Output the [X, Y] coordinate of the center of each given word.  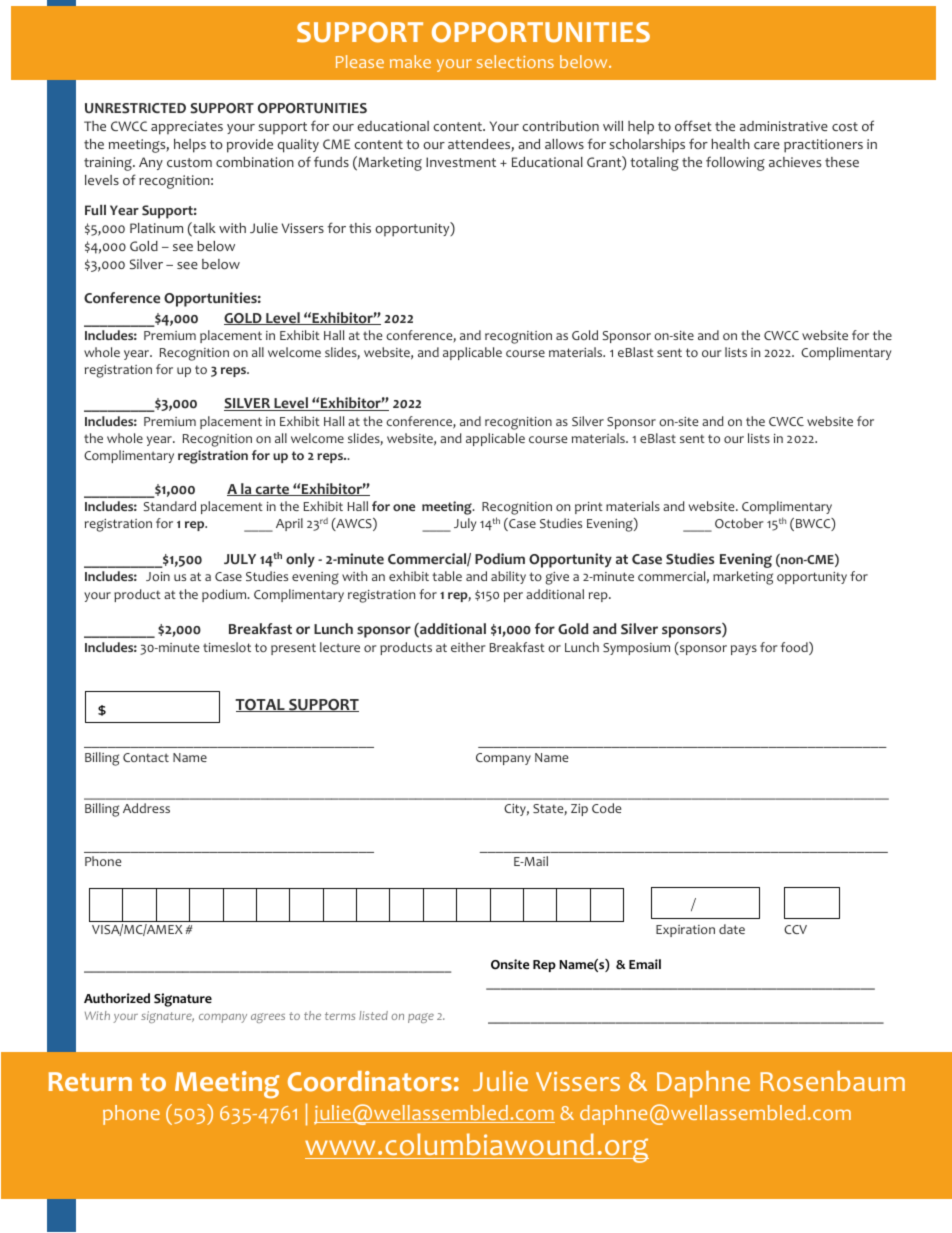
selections [515, 61]
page [421, 1018]
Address [146, 808]
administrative [784, 126]
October [739, 523]
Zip [579, 810]
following [735, 163]
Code [606, 808]
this [360, 228]
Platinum [156, 228]
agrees [268, 1018]
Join [158, 576]
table [447, 576]
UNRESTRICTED [135, 108]
